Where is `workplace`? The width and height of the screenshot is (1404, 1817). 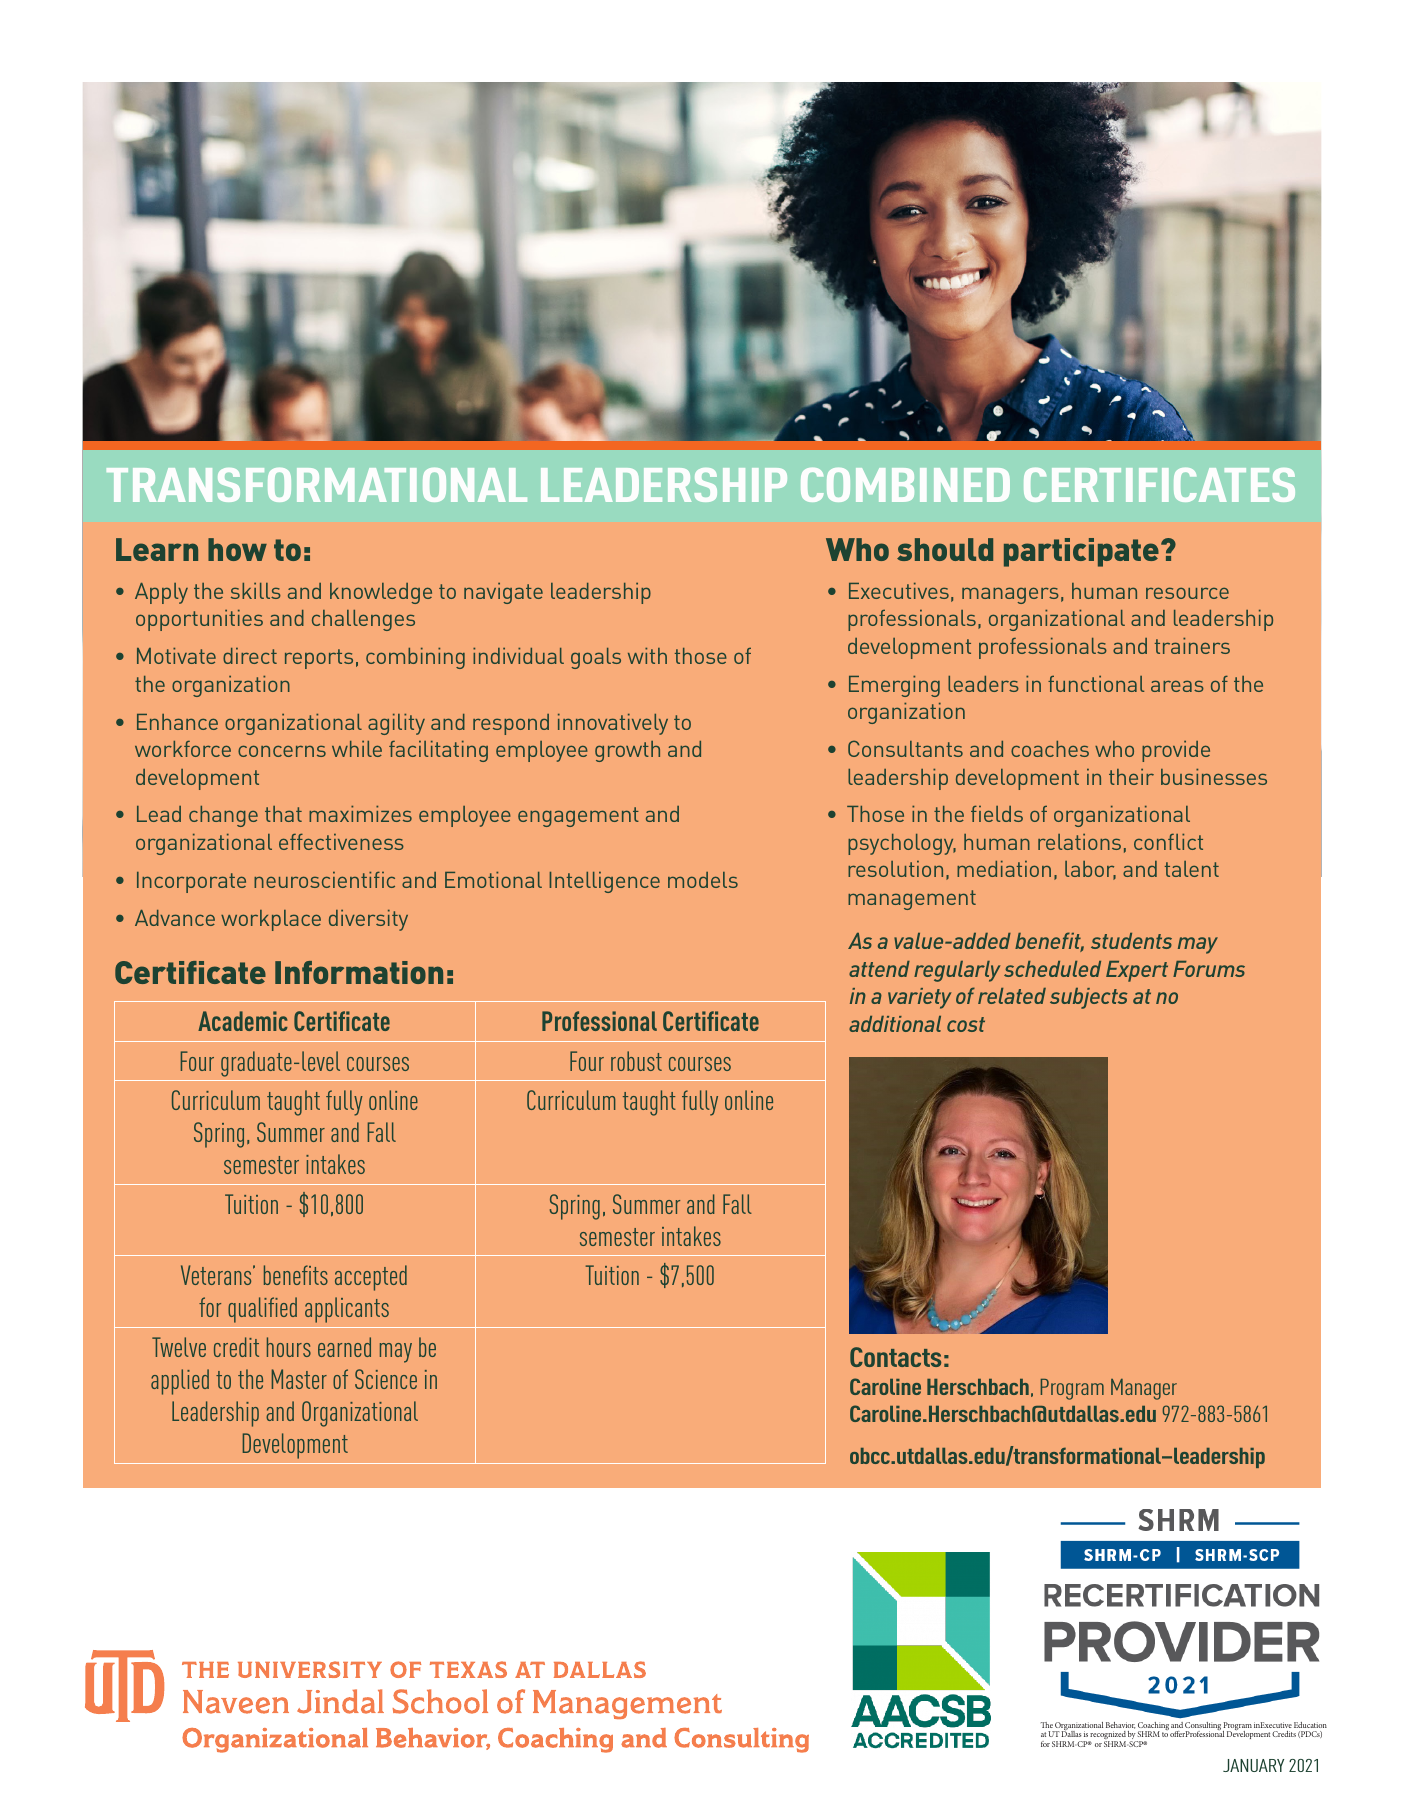
workplace is located at coordinates (271, 920).
